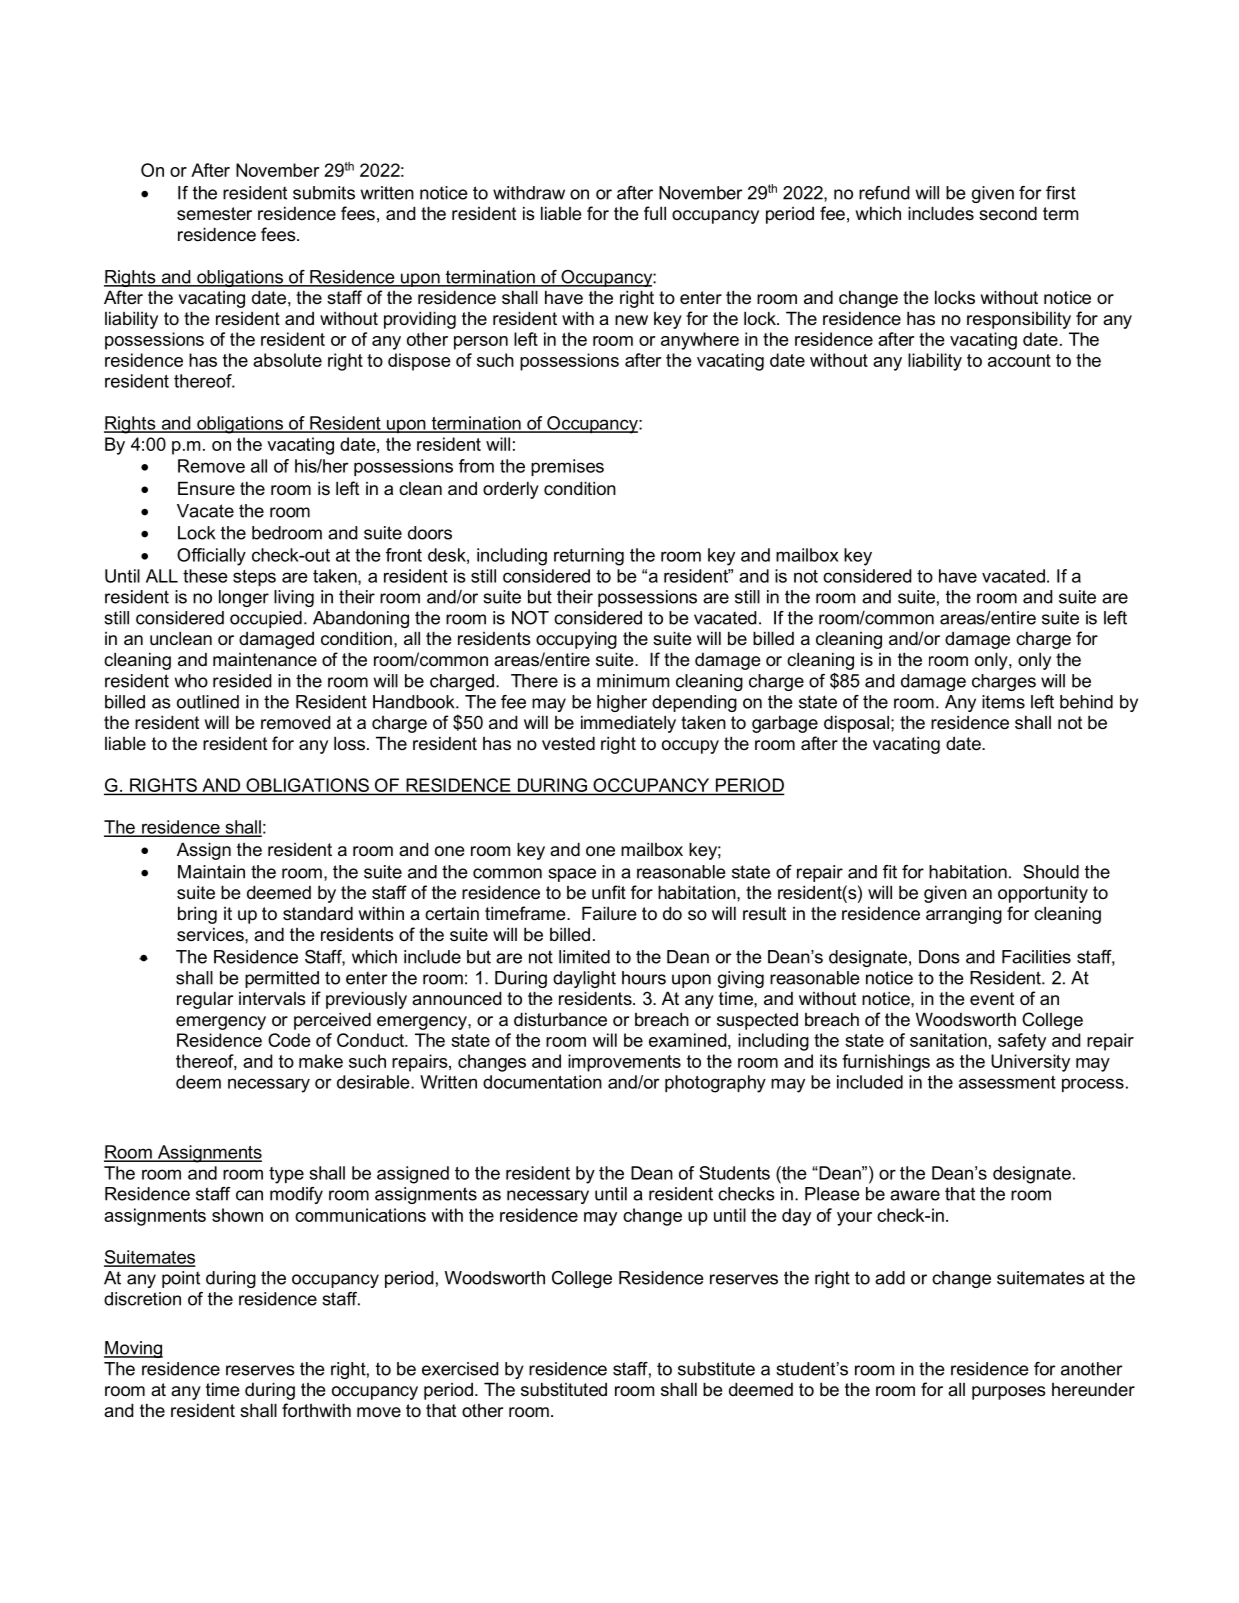 The height and width of the document is (1603, 1239). Describe the element at coordinates (244, 598) in the document. I see `longer` at that location.
